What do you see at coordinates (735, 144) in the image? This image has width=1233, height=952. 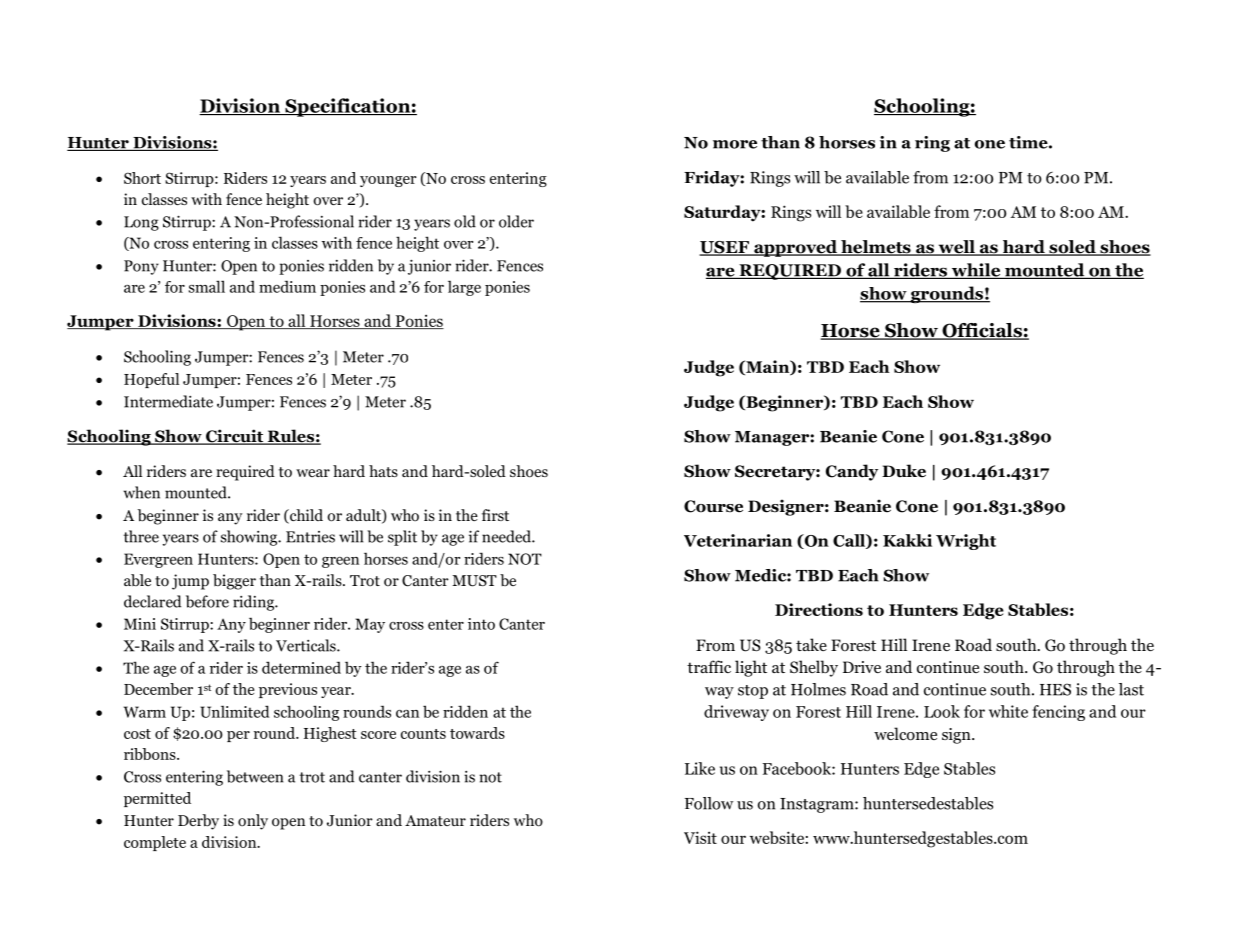 I see `more` at bounding box center [735, 144].
